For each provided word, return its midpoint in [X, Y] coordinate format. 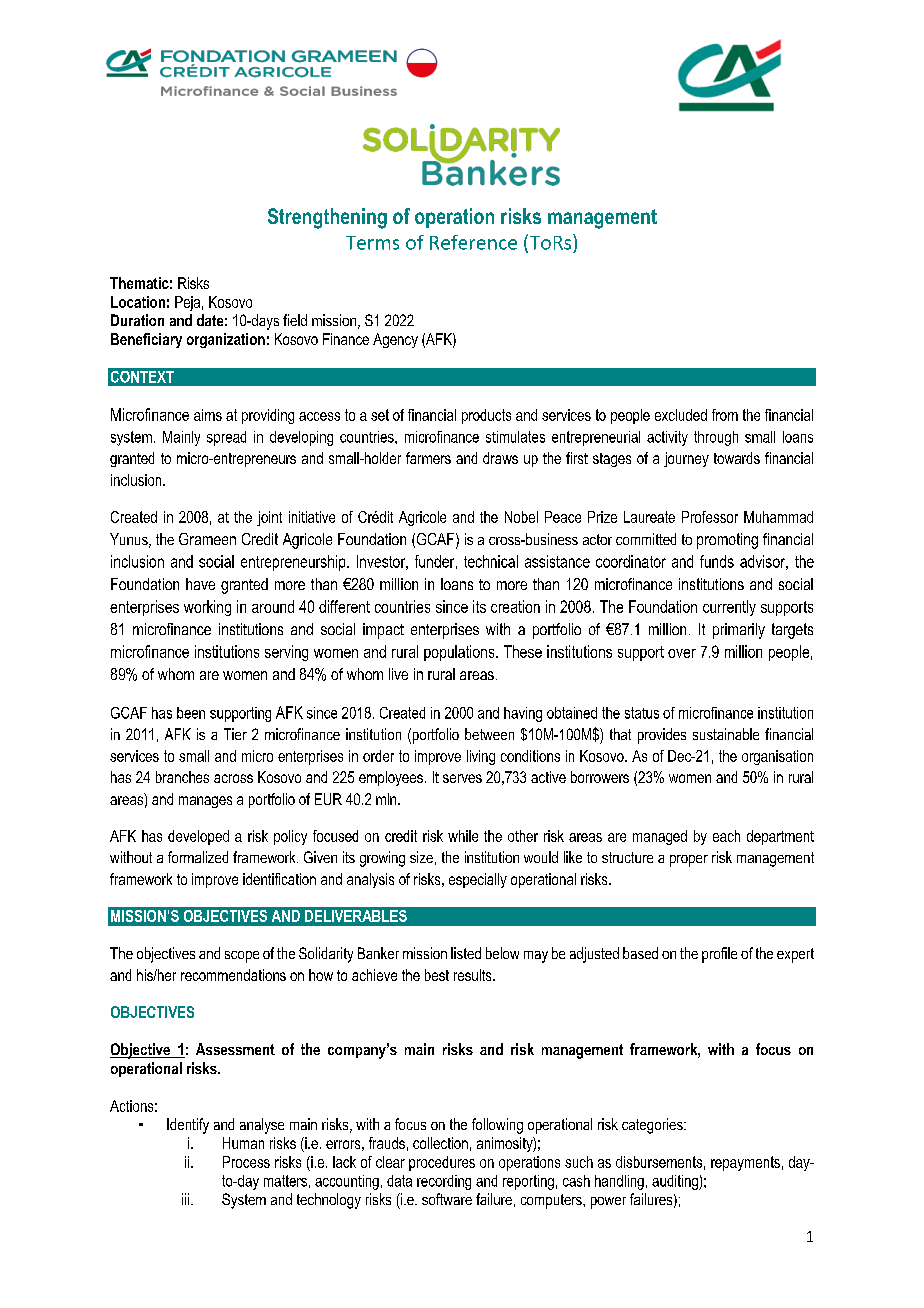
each [726, 836]
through [716, 438]
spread [226, 438]
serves [462, 778]
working [207, 608]
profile [719, 955]
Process [246, 1162]
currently [729, 608]
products [486, 416]
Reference [473, 242]
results [474, 975]
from [725, 415]
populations [460, 653]
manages [205, 802]
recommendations [233, 975]
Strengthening [327, 218]
